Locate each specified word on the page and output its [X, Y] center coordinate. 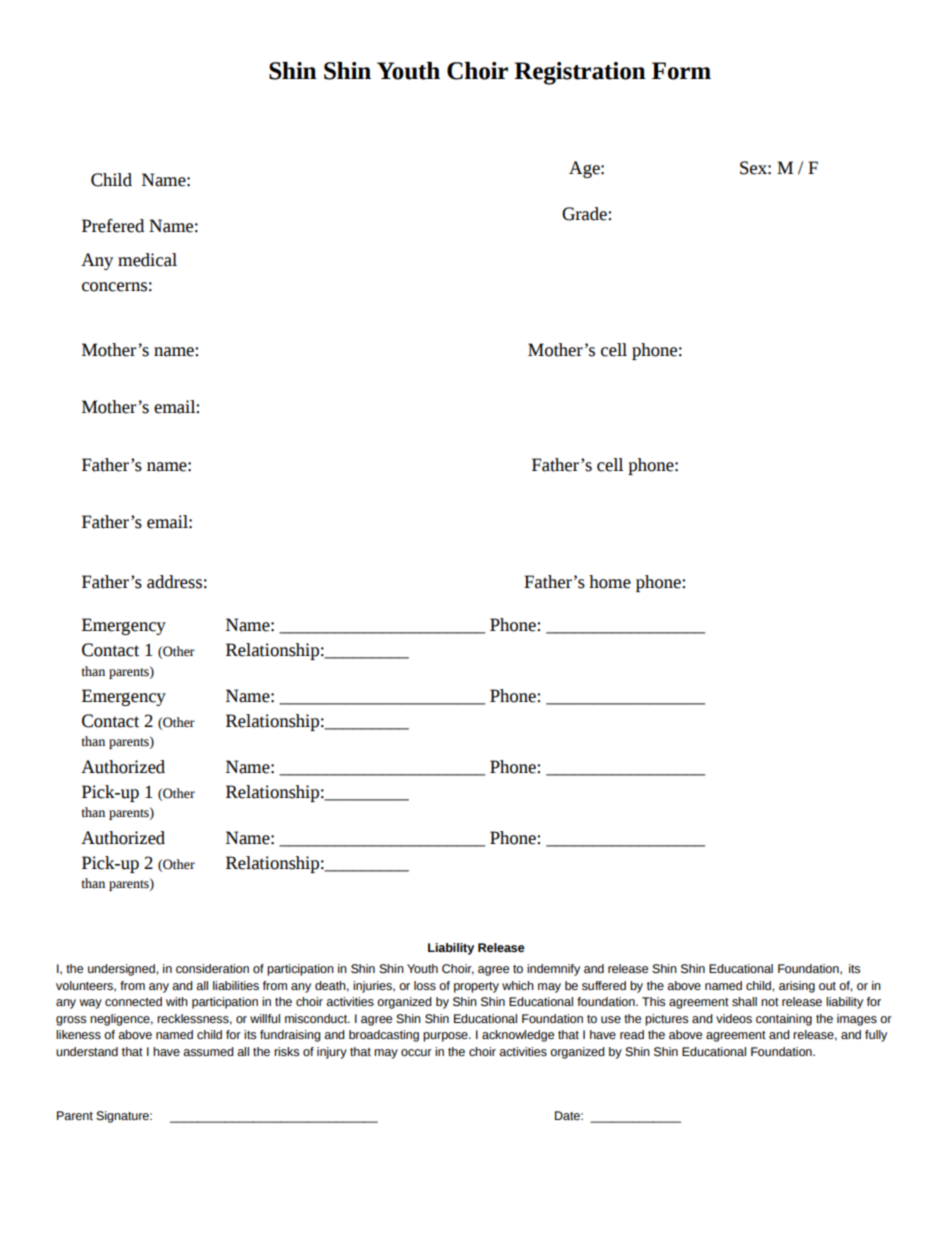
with [177, 1001]
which [518, 985]
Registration [580, 73]
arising [797, 987]
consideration [212, 969]
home [610, 582]
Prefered [113, 226]
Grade [585, 214]
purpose [446, 1037]
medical [147, 260]
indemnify [553, 970]
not [770, 1002]
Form [681, 71]
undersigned [122, 970]
